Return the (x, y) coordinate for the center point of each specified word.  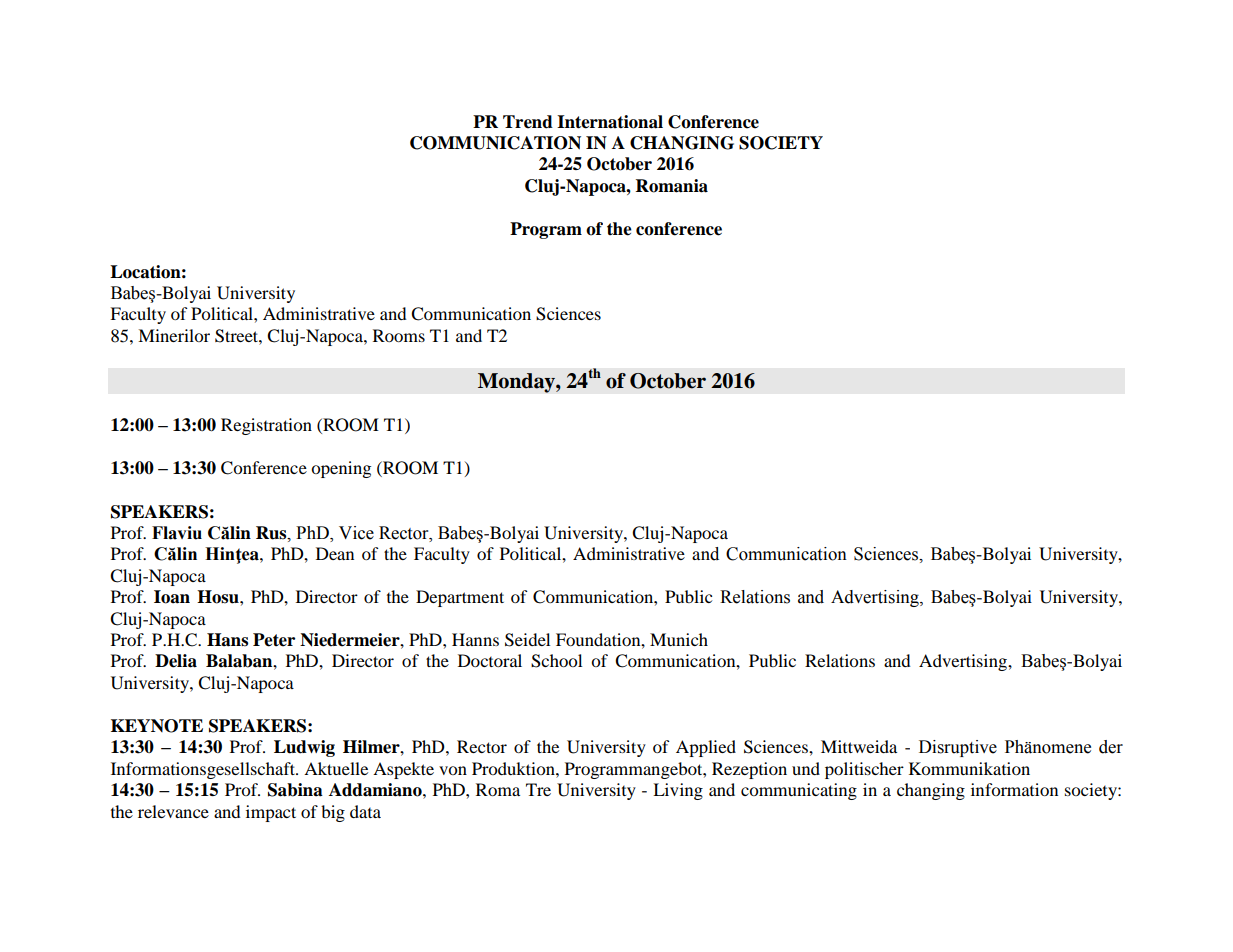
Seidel (527, 640)
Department (460, 598)
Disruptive (958, 748)
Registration (266, 426)
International (610, 122)
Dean (335, 553)
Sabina (295, 790)
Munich (679, 639)
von (453, 770)
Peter (274, 640)
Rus (272, 533)
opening (341, 469)
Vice (356, 533)
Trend (528, 122)
